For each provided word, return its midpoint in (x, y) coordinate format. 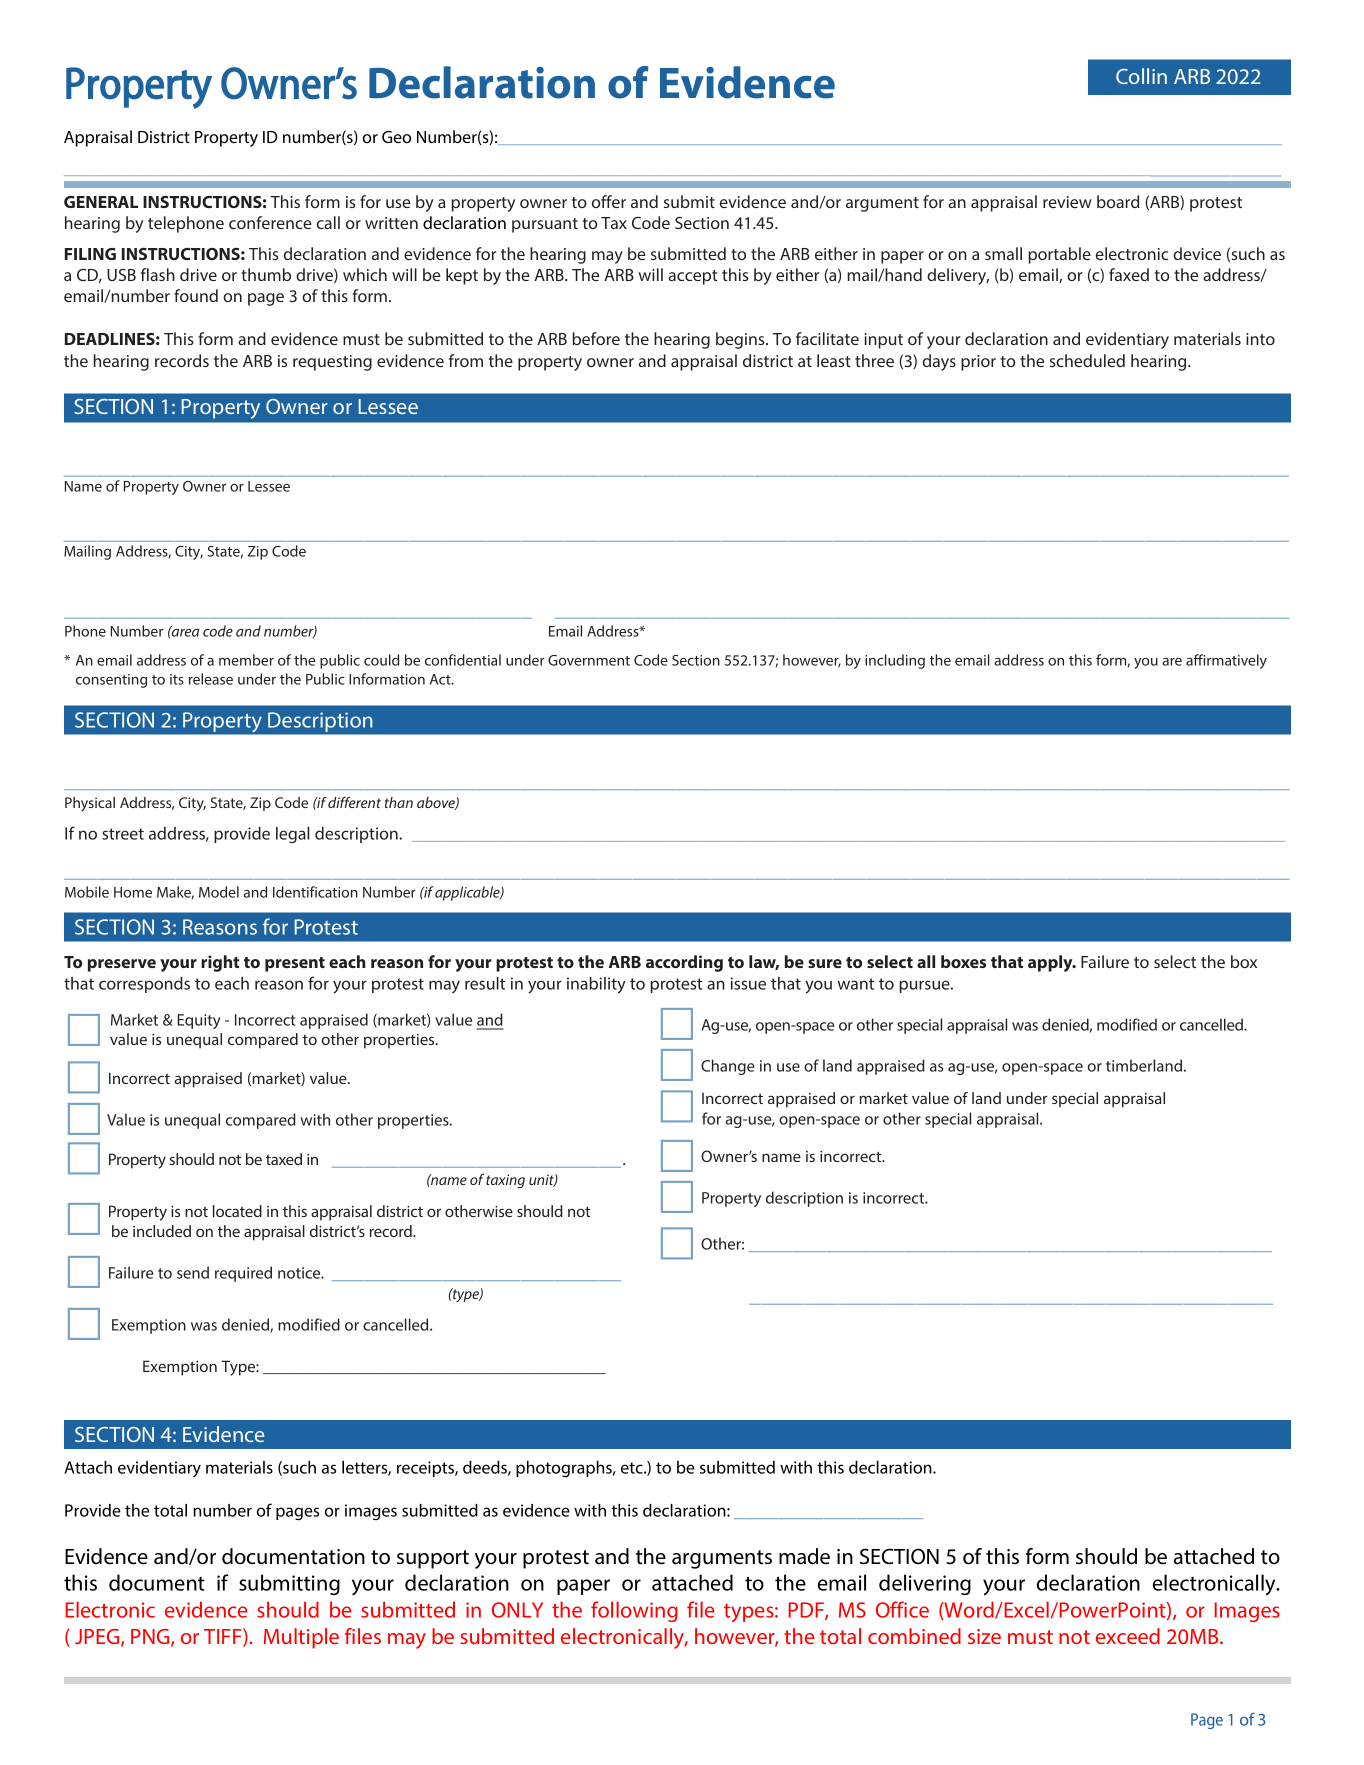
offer (609, 201)
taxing (505, 1181)
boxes (963, 961)
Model (219, 892)
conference (270, 222)
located (237, 1211)
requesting (332, 363)
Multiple (301, 1638)
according (684, 963)
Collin (1141, 76)
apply (1051, 963)
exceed (1128, 1636)
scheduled (1087, 360)
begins (741, 340)
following (634, 1611)
